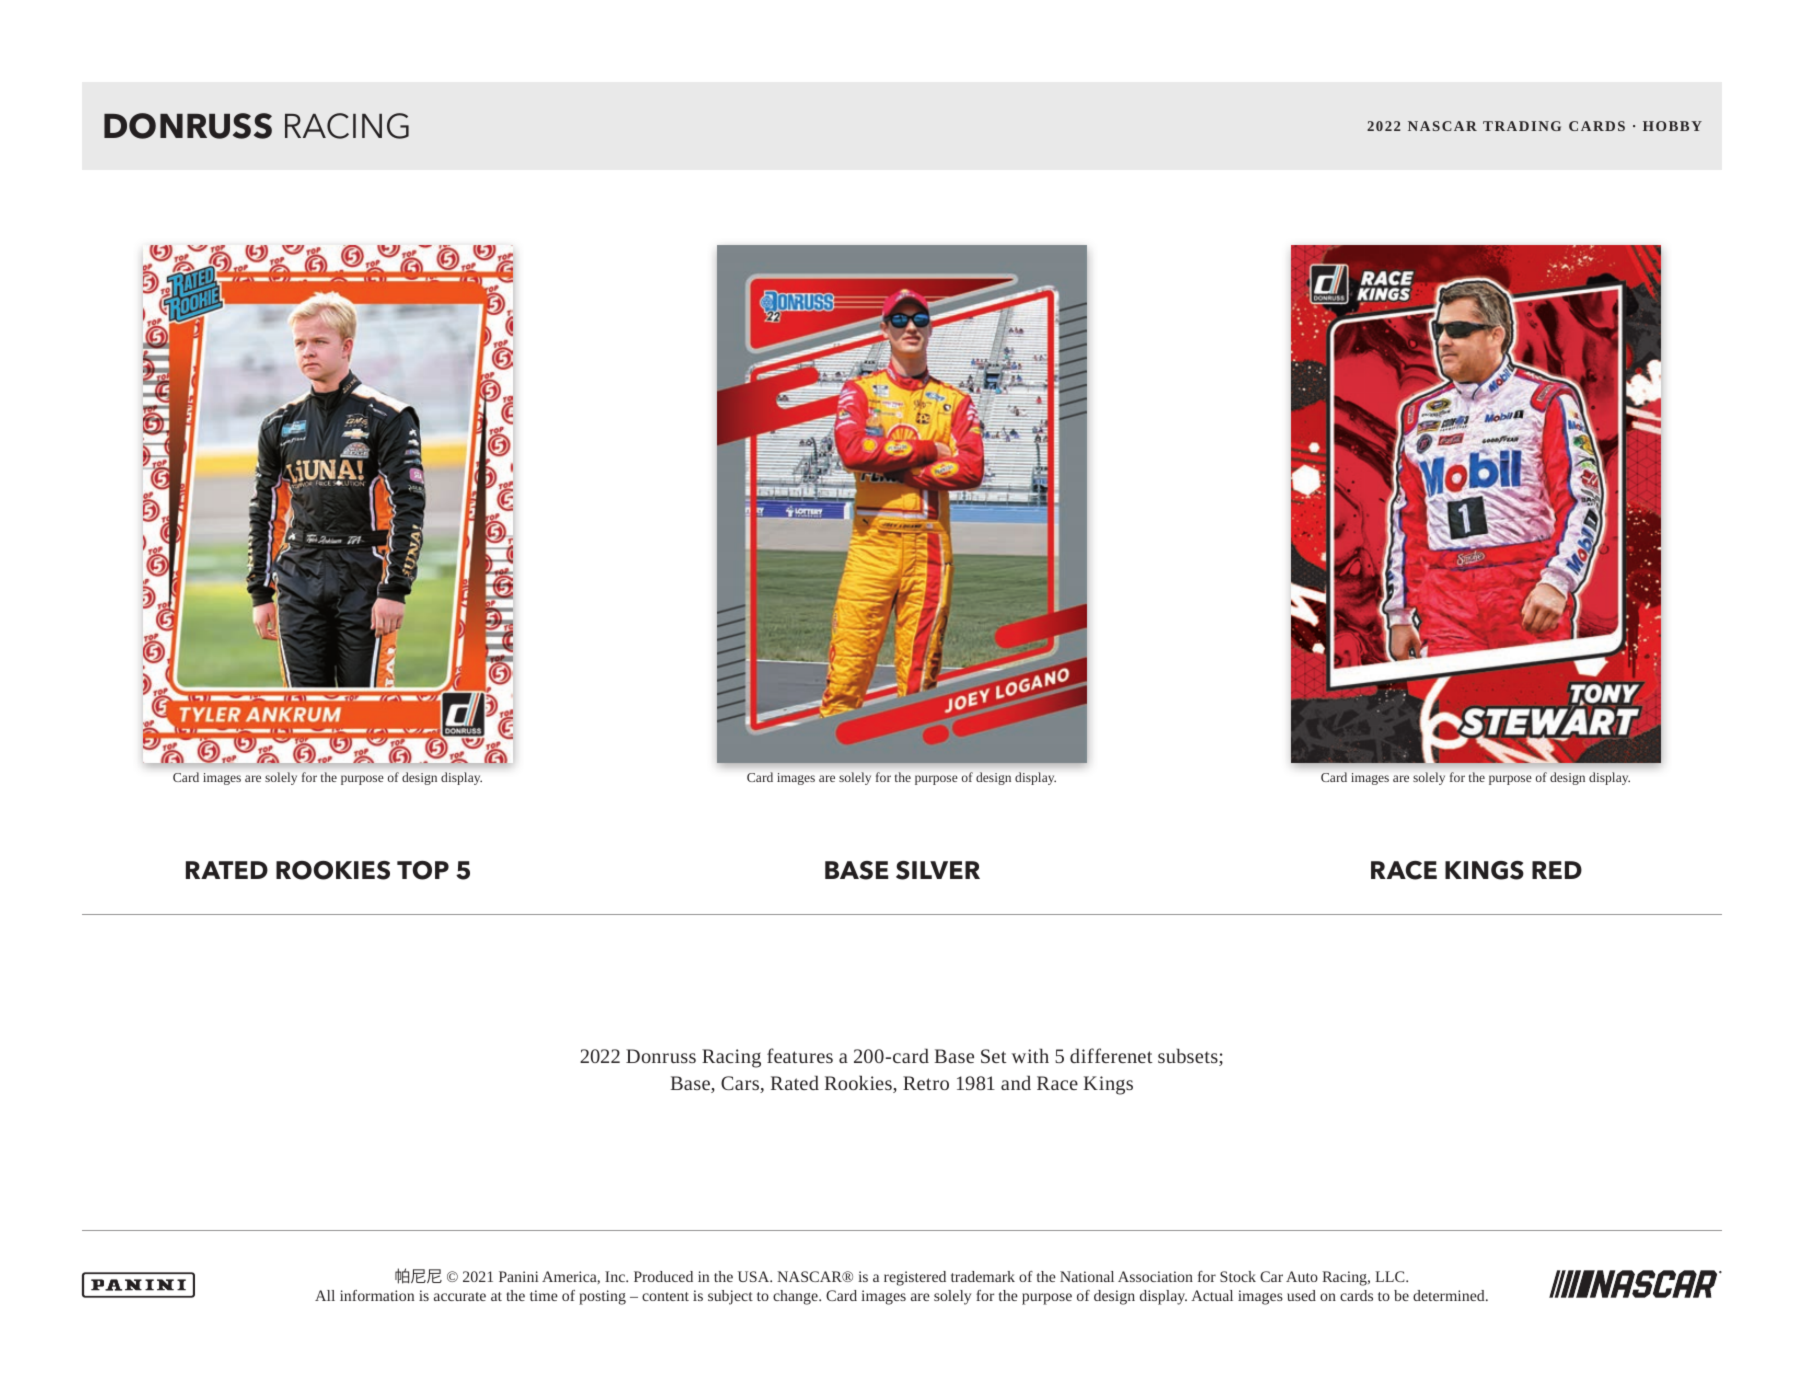 The image size is (1804, 1394). What do you see at coordinates (983, 1276) in the page?
I see `trademark` at bounding box center [983, 1276].
